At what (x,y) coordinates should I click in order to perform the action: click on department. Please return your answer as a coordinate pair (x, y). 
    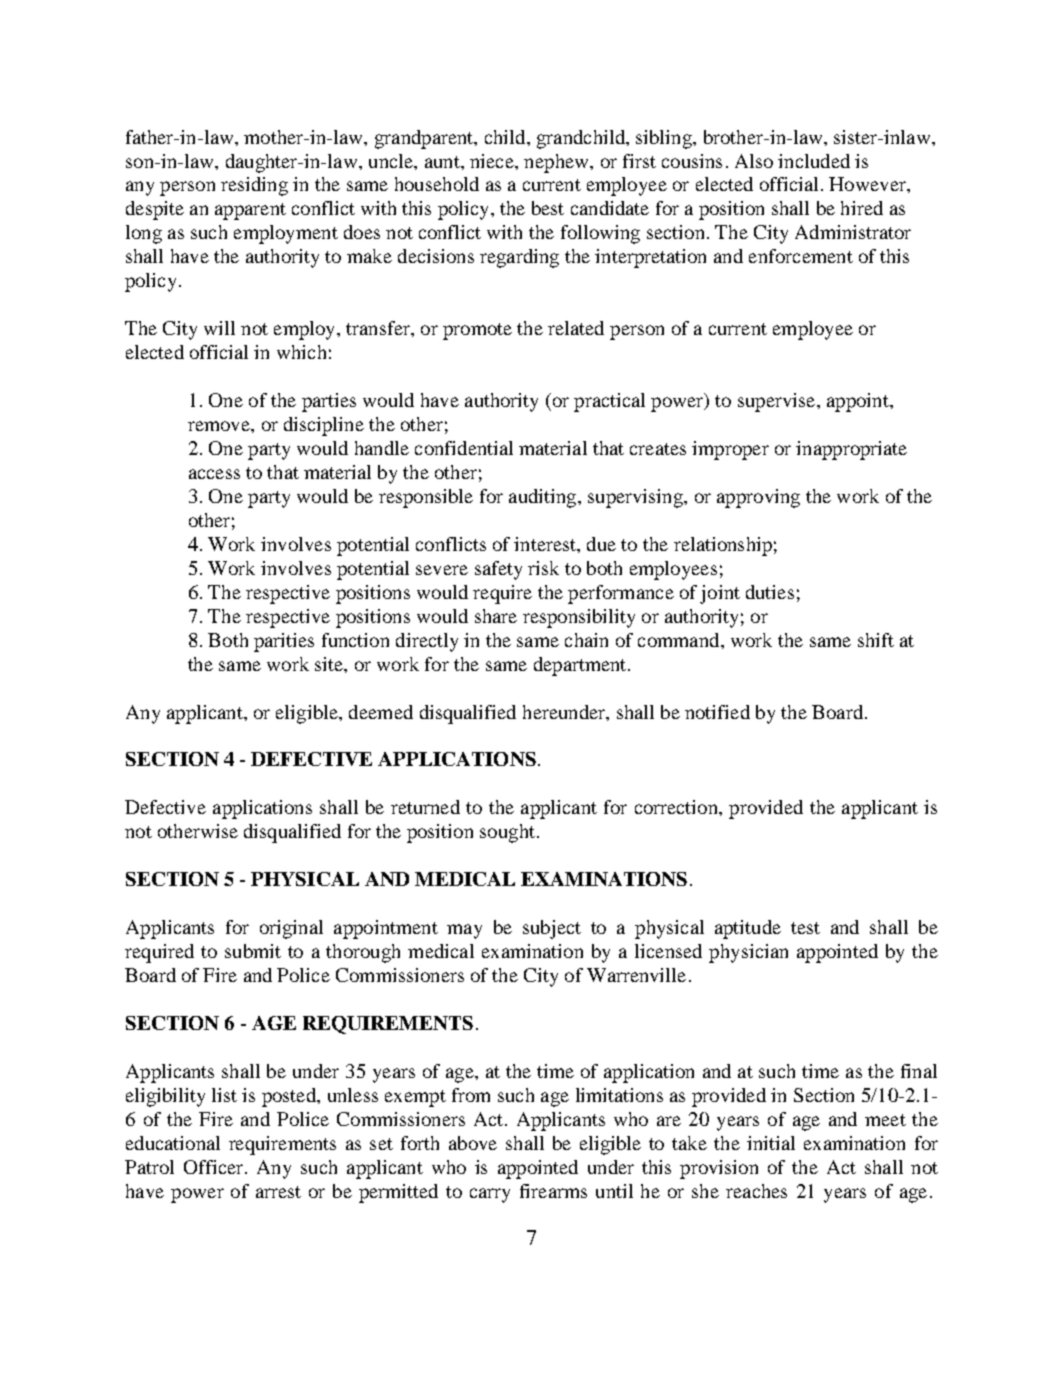
    Looking at the image, I should click on (581, 666).
